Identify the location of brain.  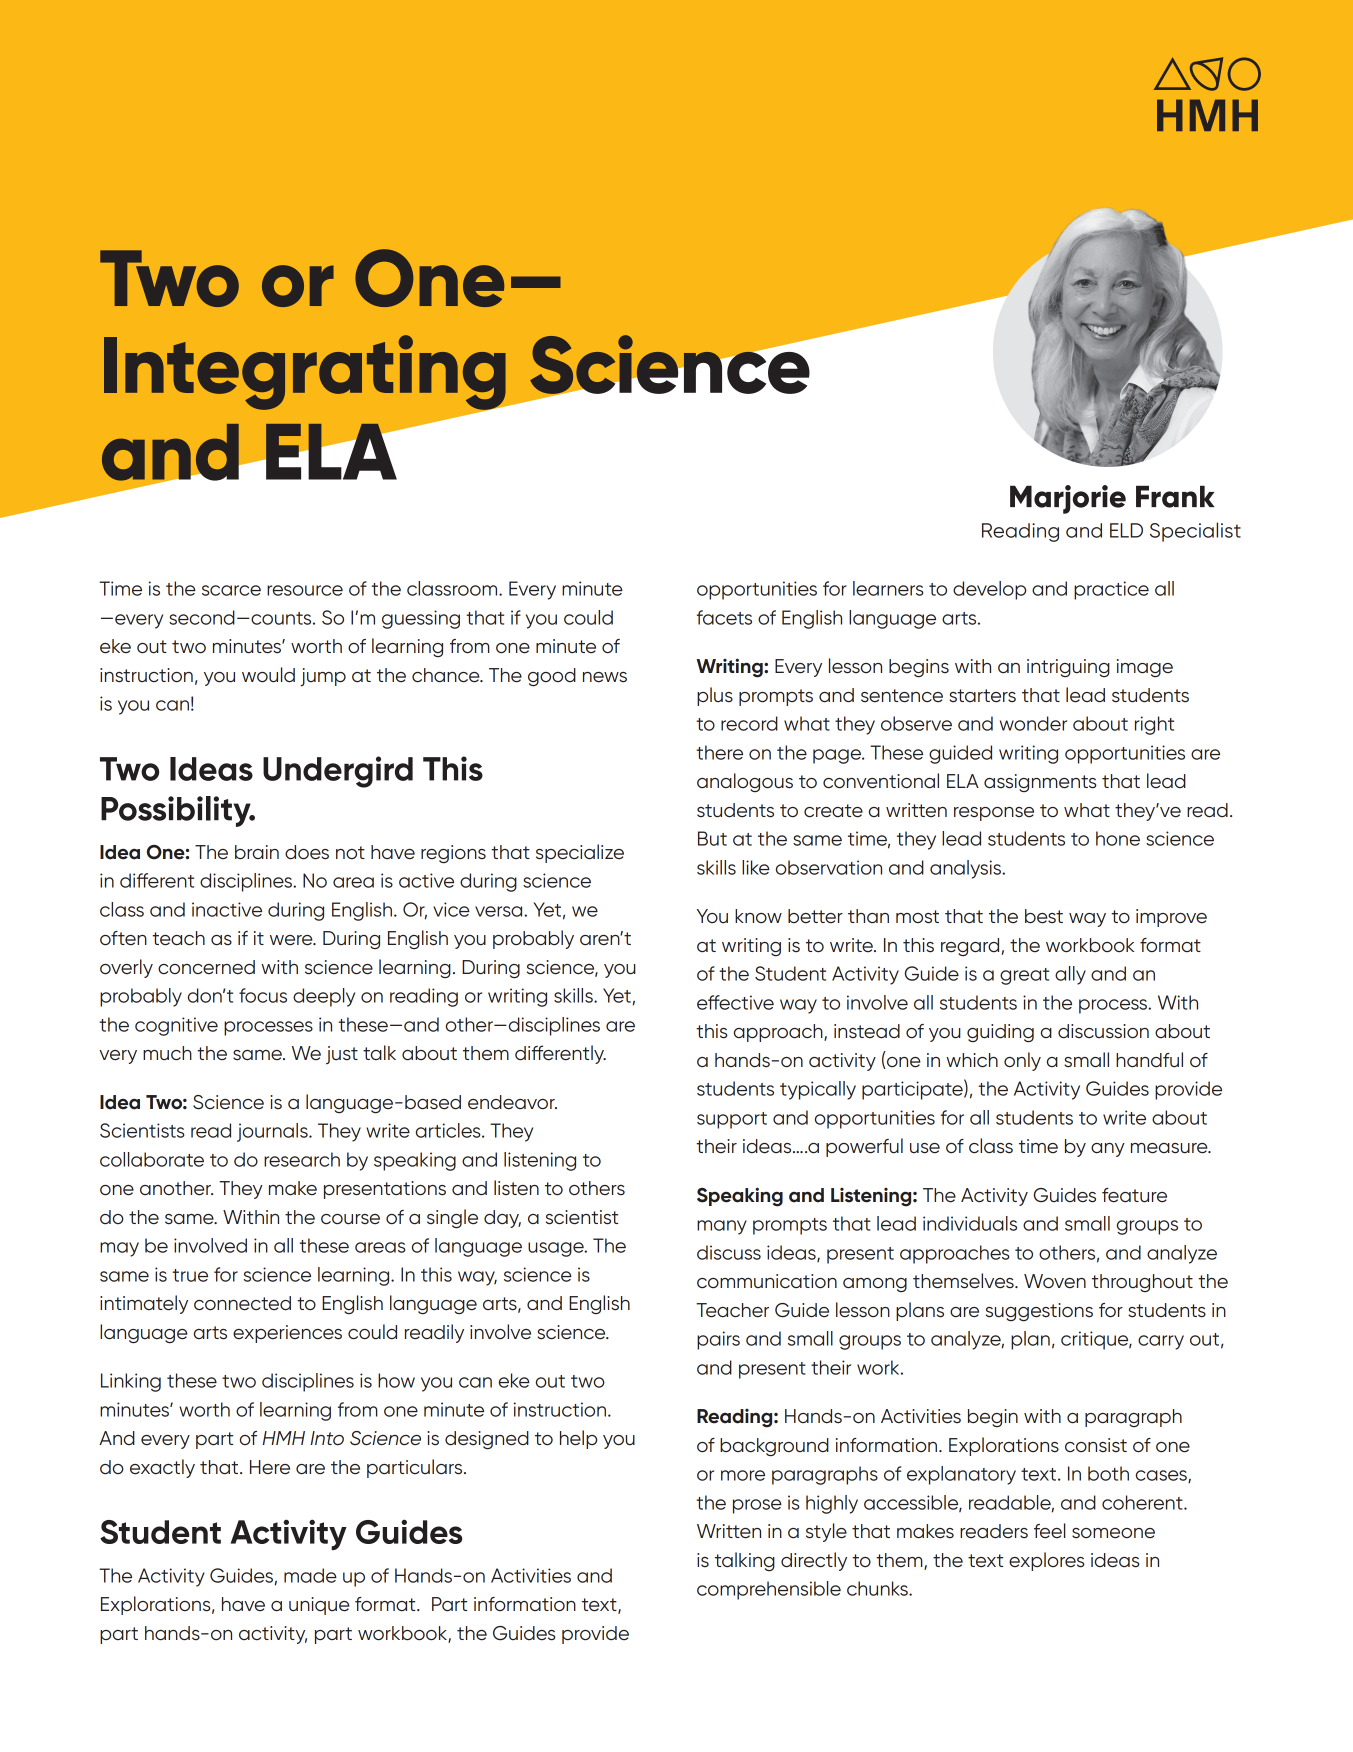
(257, 852).
